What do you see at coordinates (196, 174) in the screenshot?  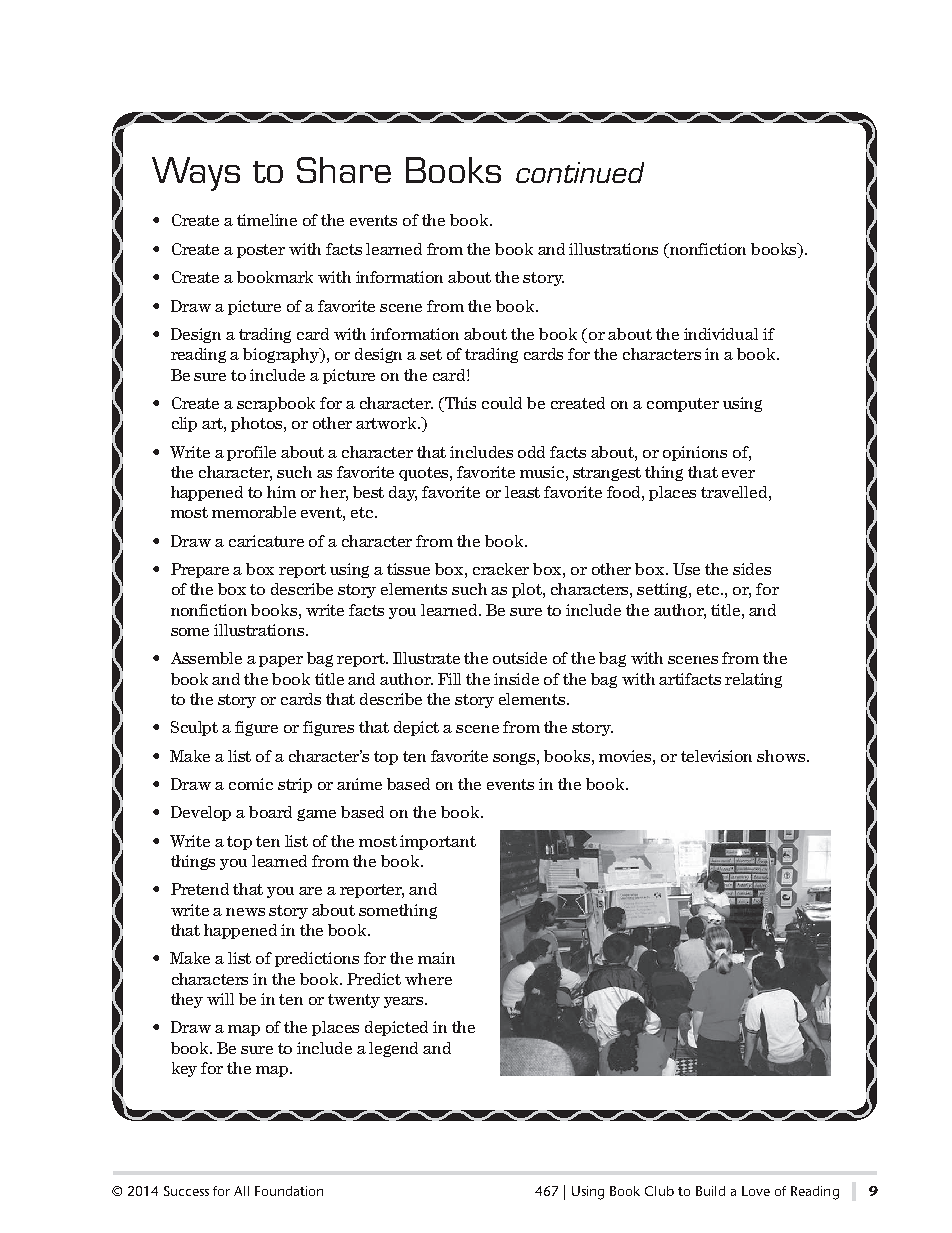 I see `Ways` at bounding box center [196, 174].
